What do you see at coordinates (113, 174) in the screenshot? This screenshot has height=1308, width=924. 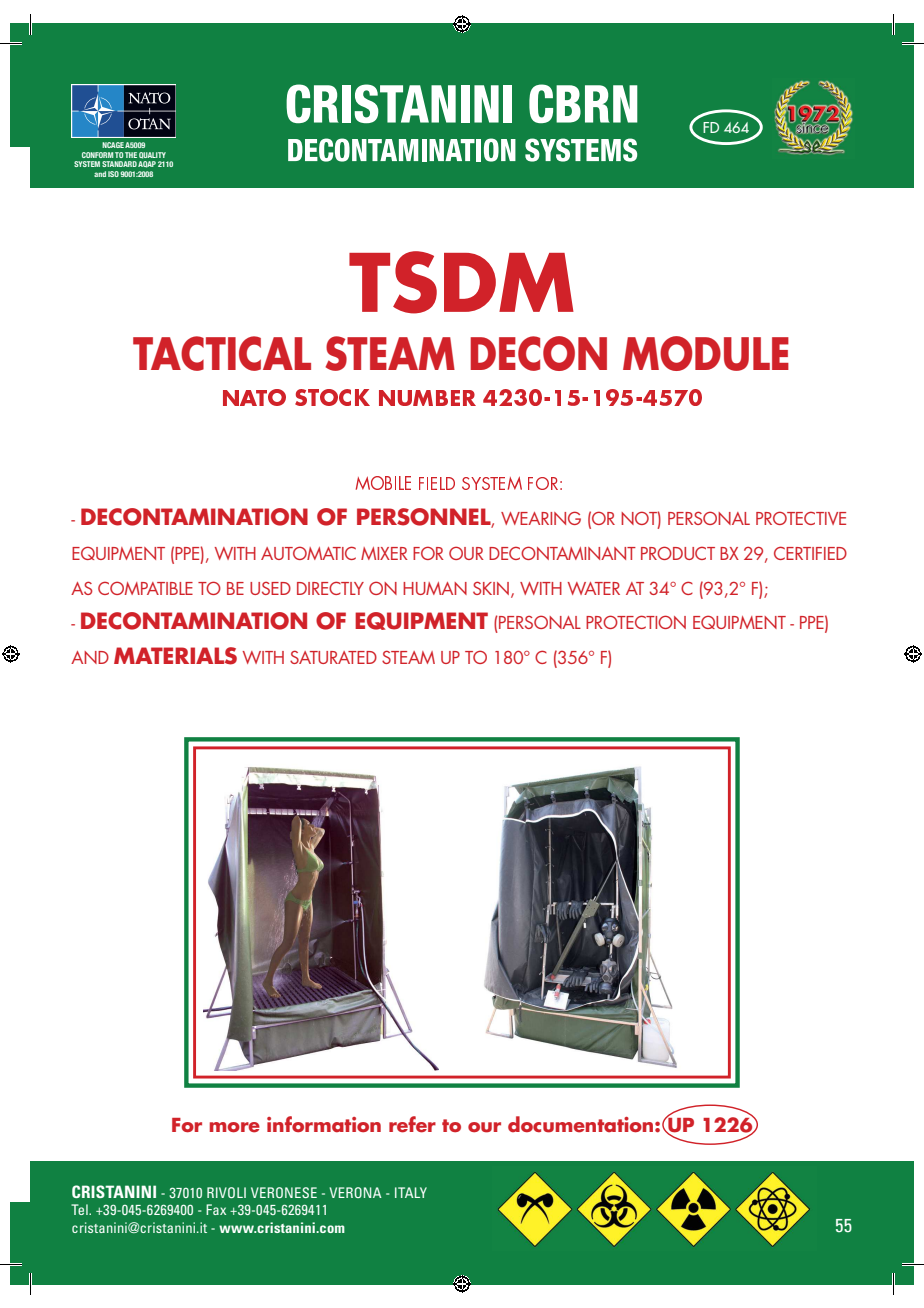 I see `ISO` at bounding box center [113, 174].
